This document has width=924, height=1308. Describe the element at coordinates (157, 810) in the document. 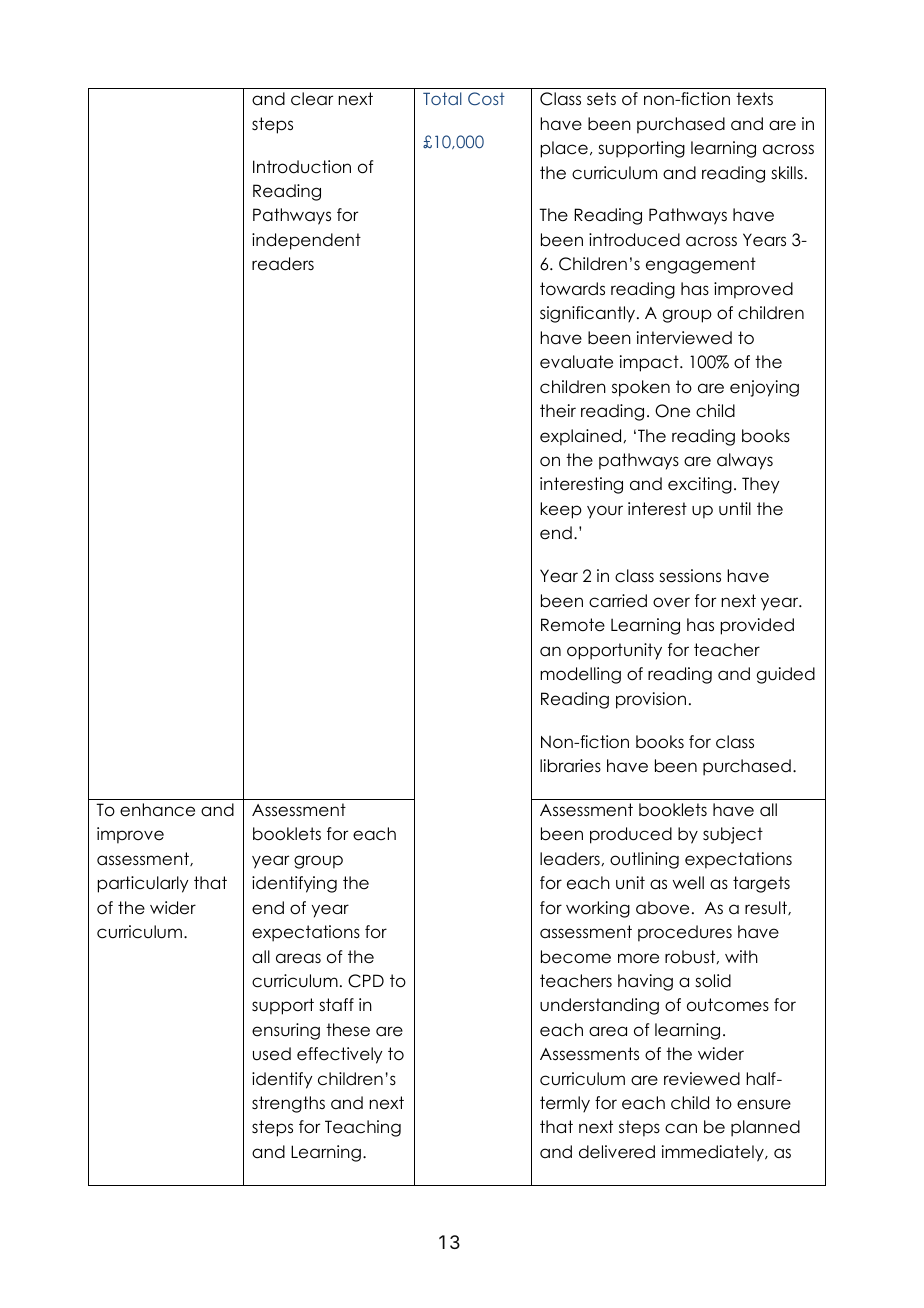

I see `enhance` at that location.
